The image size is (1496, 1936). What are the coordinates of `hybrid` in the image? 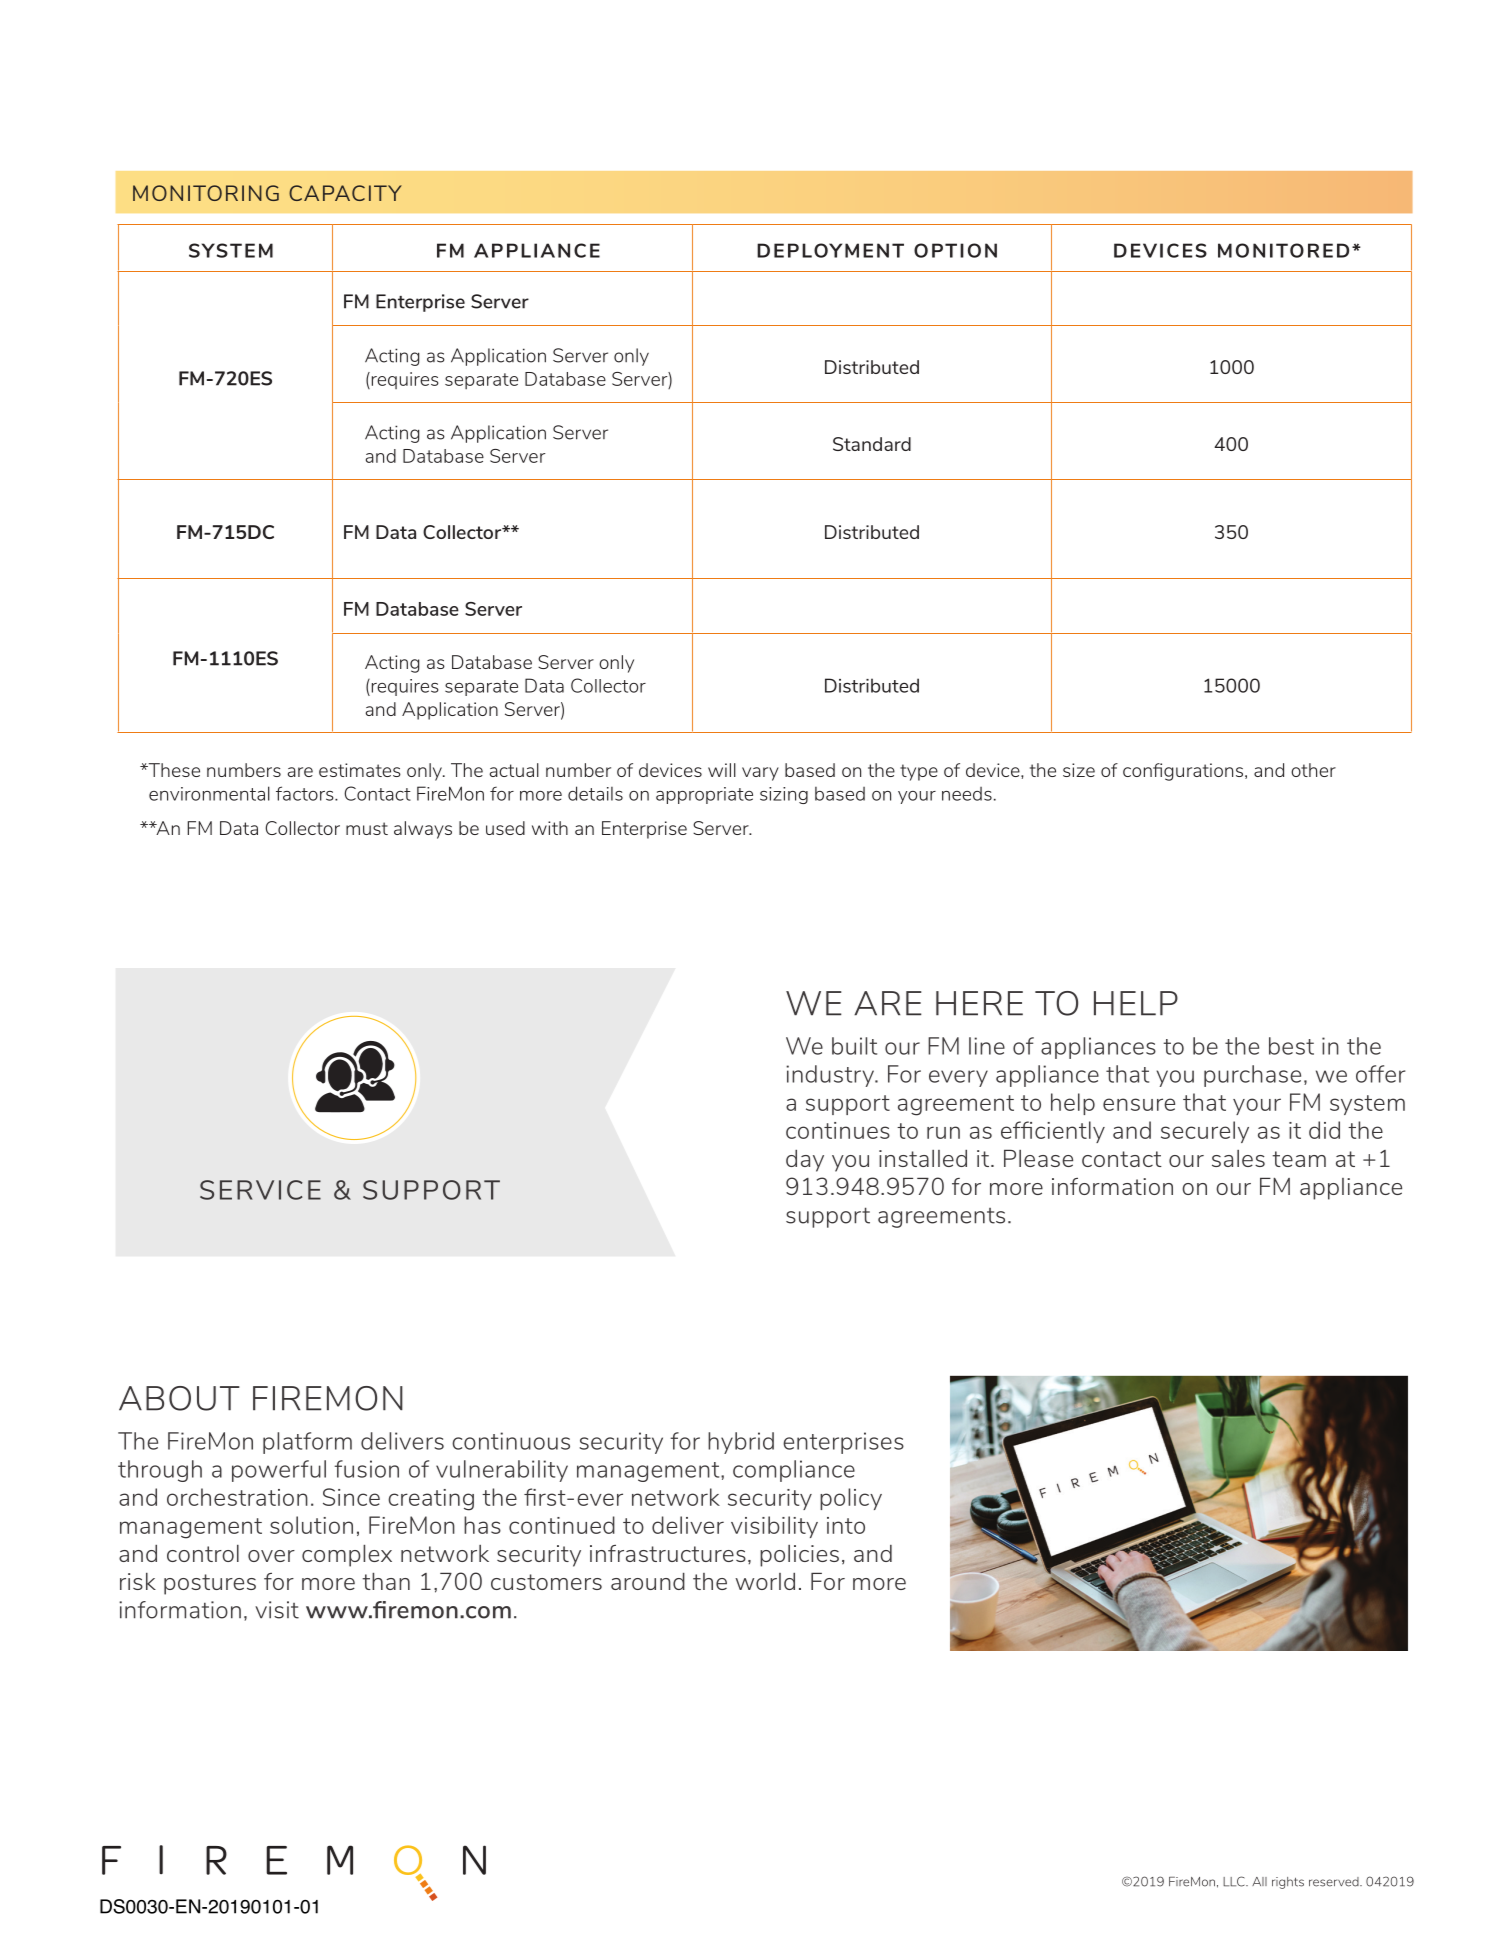 It's located at (741, 1443).
